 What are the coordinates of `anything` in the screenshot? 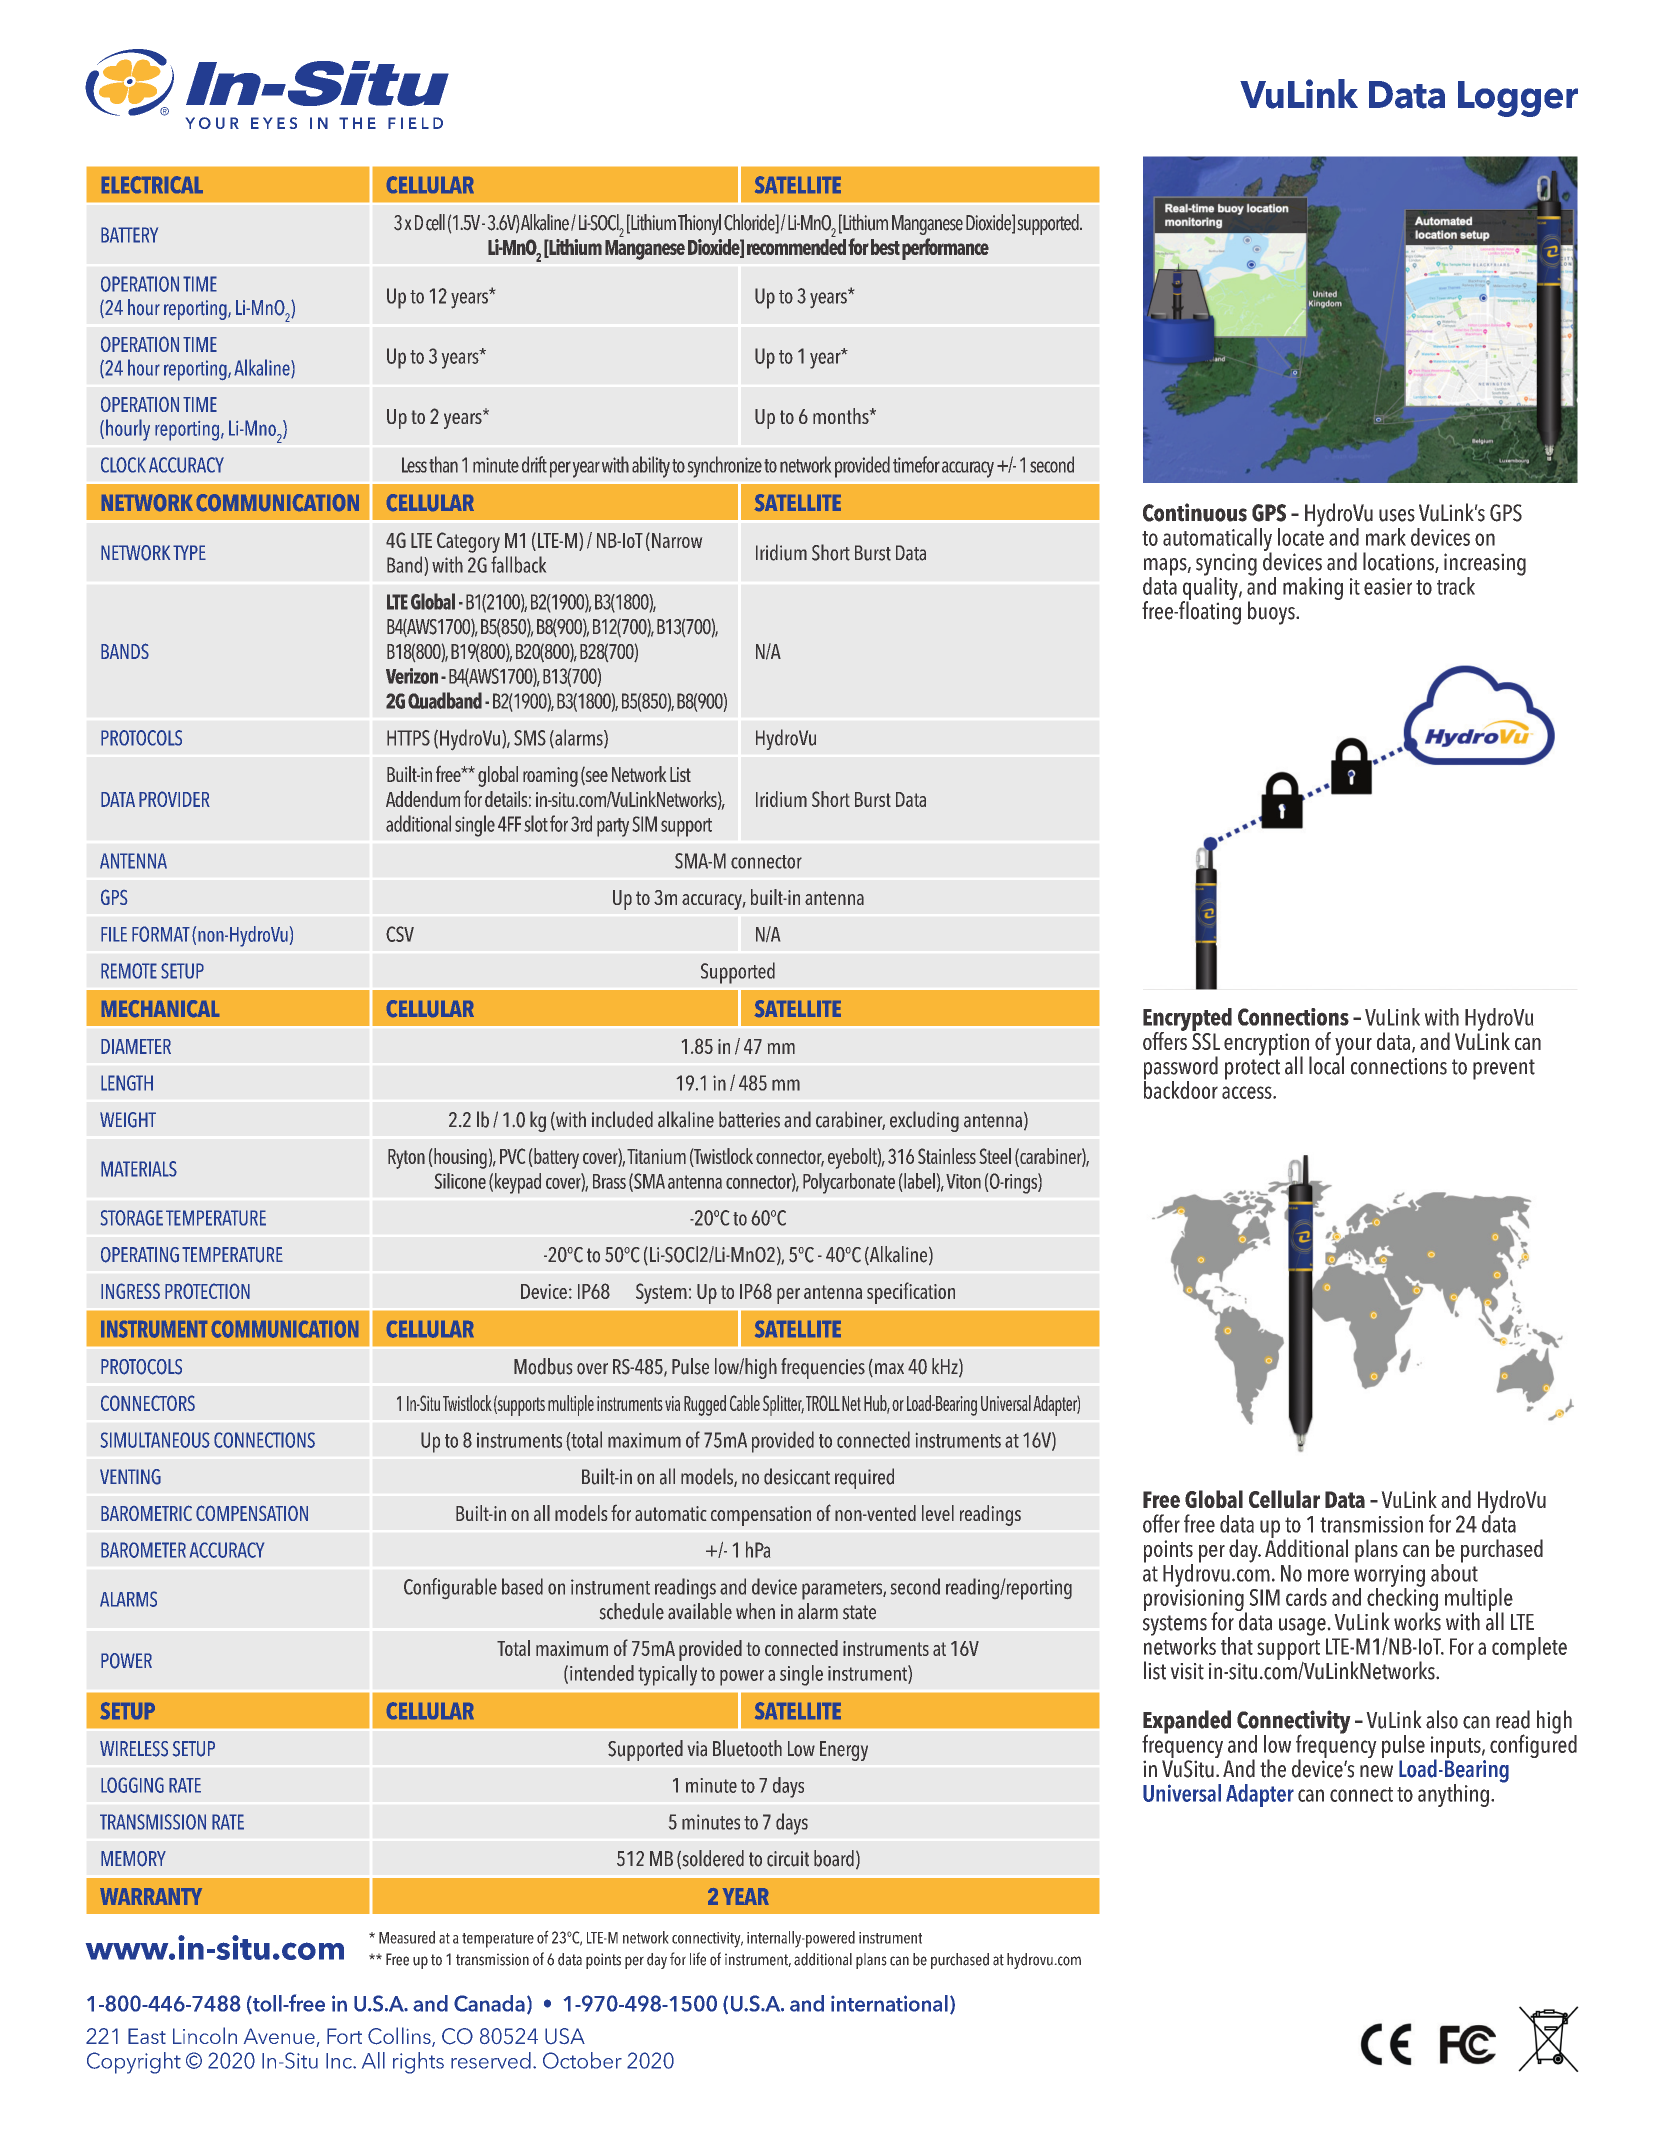 It's located at (1453, 1795).
